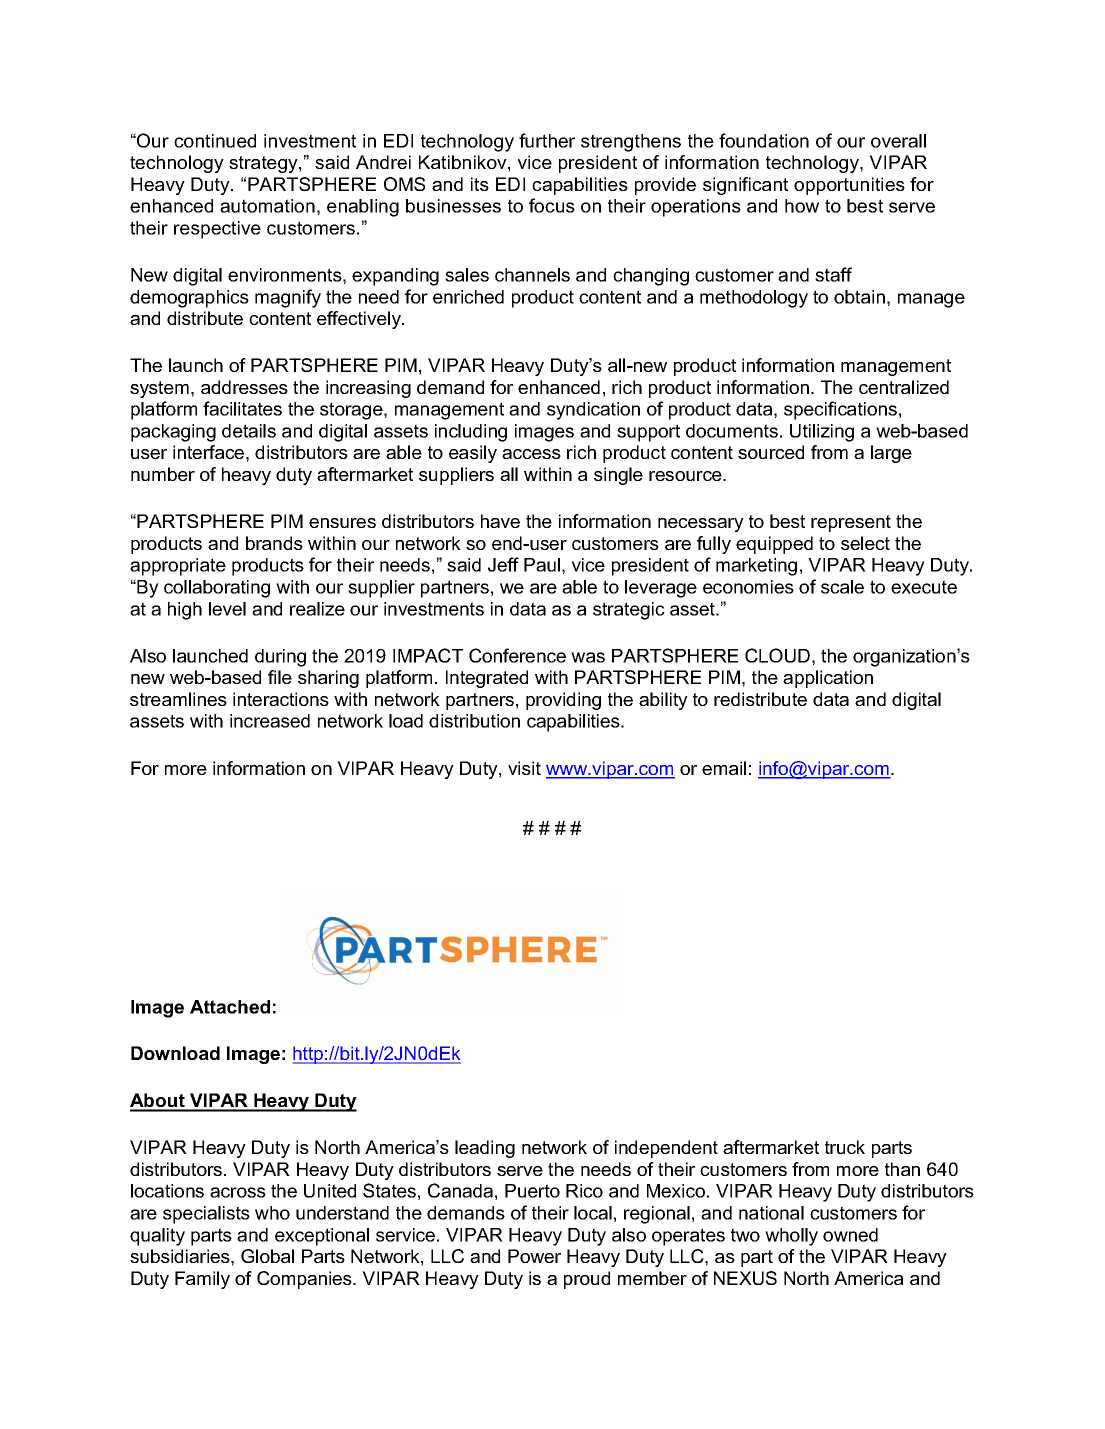  Describe the element at coordinates (249, 431) in the image. I see `details` at that location.
